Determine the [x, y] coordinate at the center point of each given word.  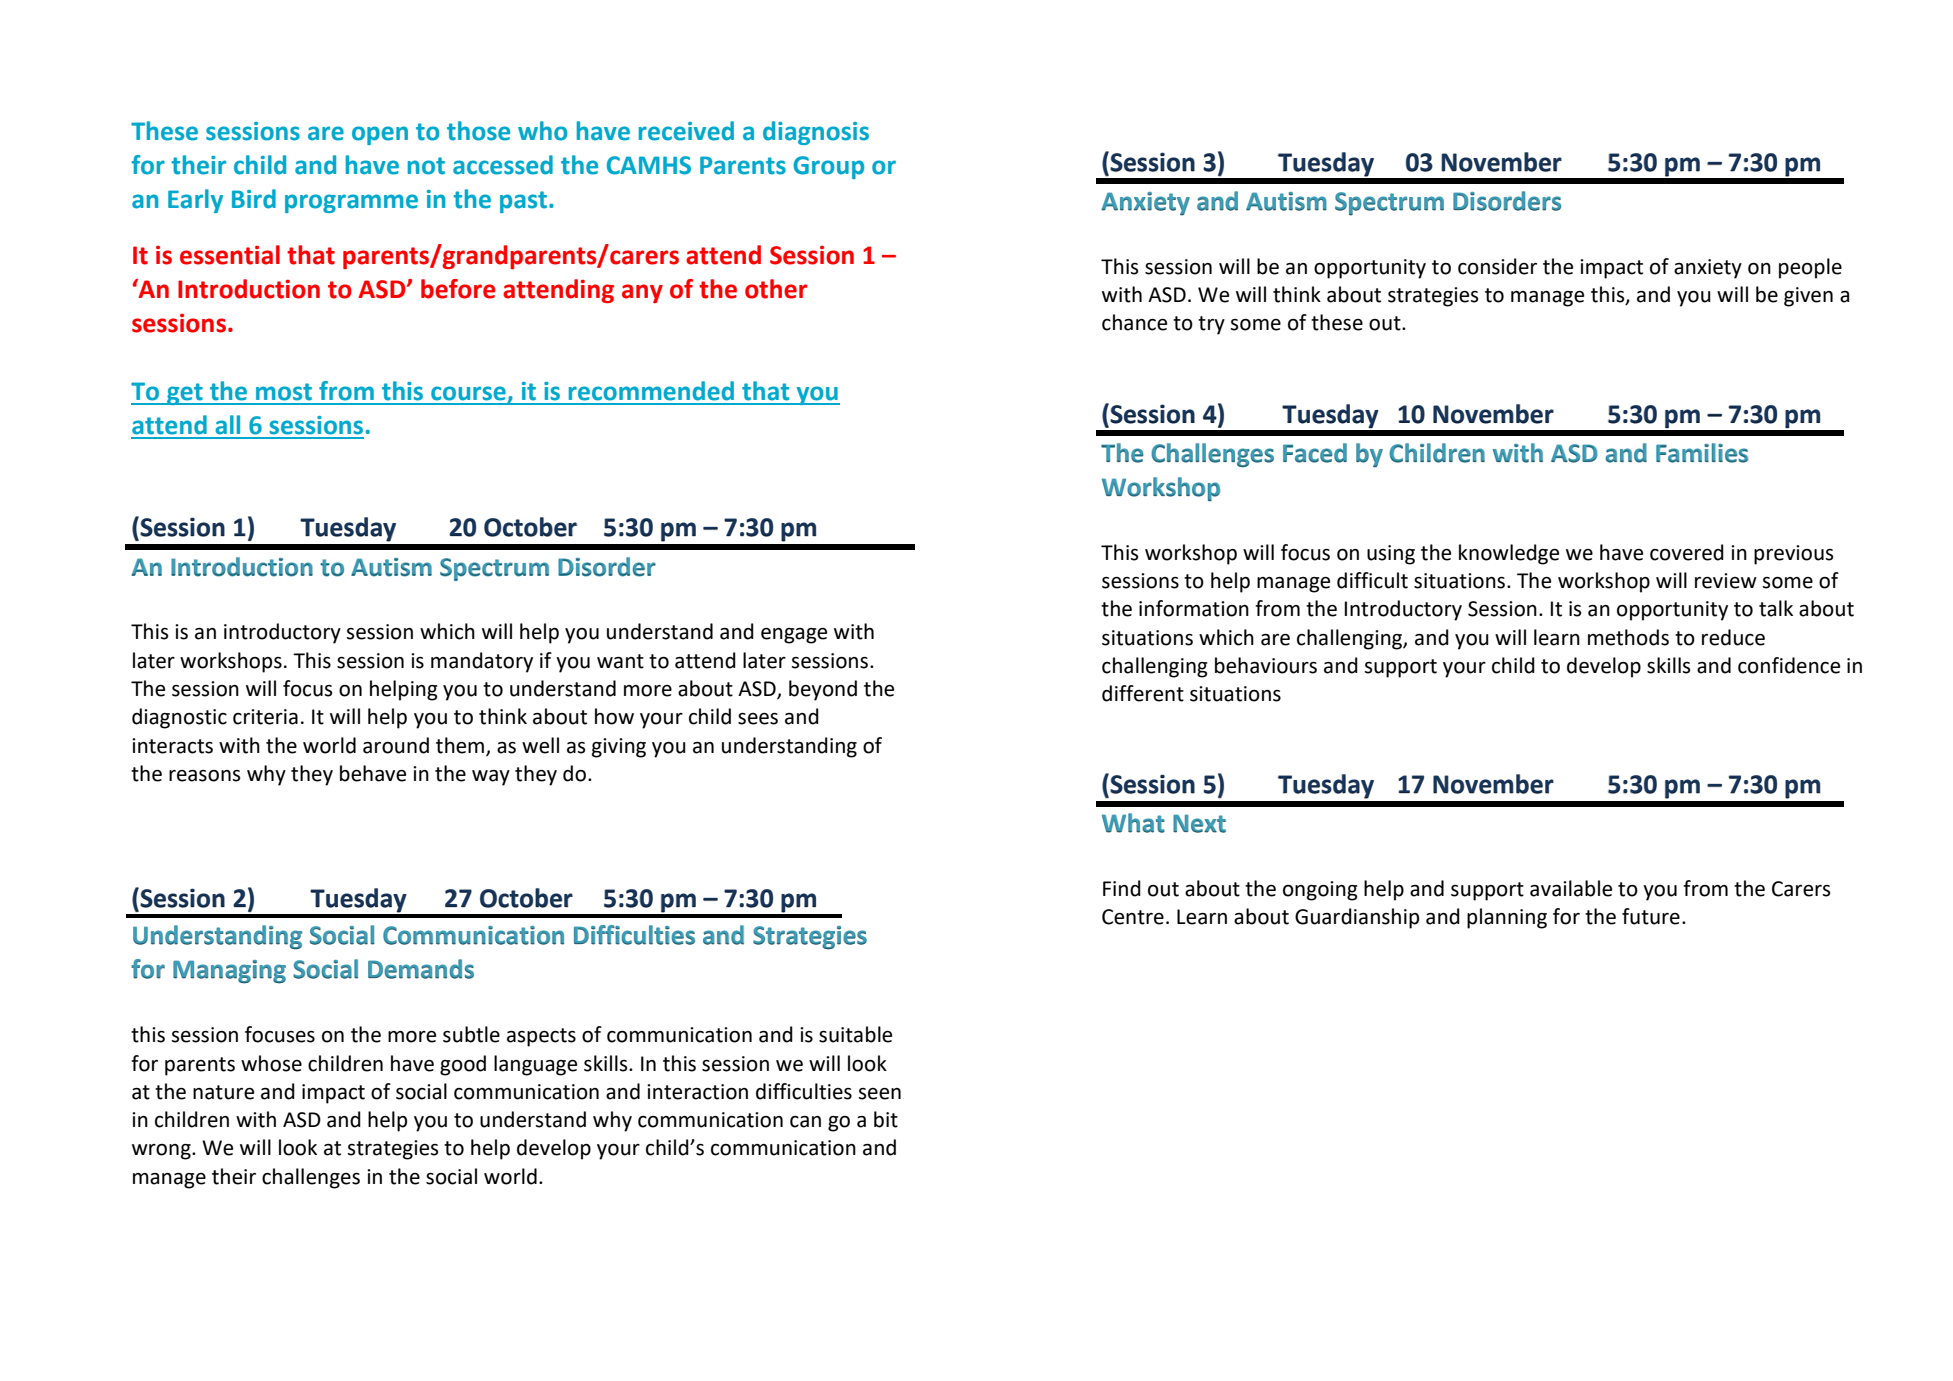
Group [828, 167]
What [1133, 823]
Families [1702, 453]
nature [223, 1092]
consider [1497, 266]
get [185, 394]
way [491, 778]
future [1651, 916]
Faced [1315, 453]
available [1571, 888]
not [426, 166]
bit [886, 1119]
